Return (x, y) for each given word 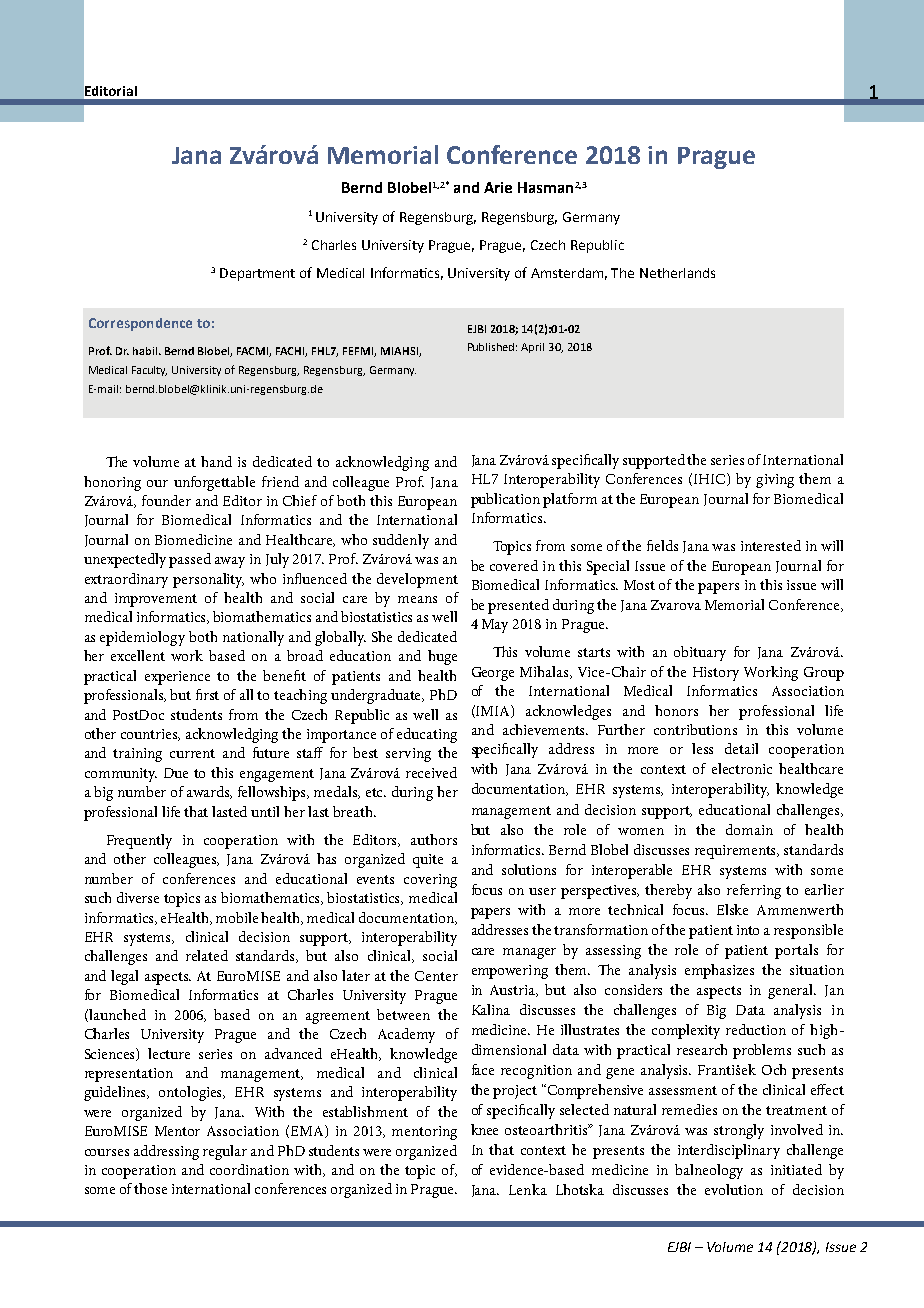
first (207, 694)
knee (484, 1129)
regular (225, 1152)
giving (775, 481)
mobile (237, 917)
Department (257, 274)
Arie (498, 187)
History (716, 674)
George (493, 674)
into (748, 930)
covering (430, 881)
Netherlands (677, 273)
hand (216, 461)
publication (505, 500)
